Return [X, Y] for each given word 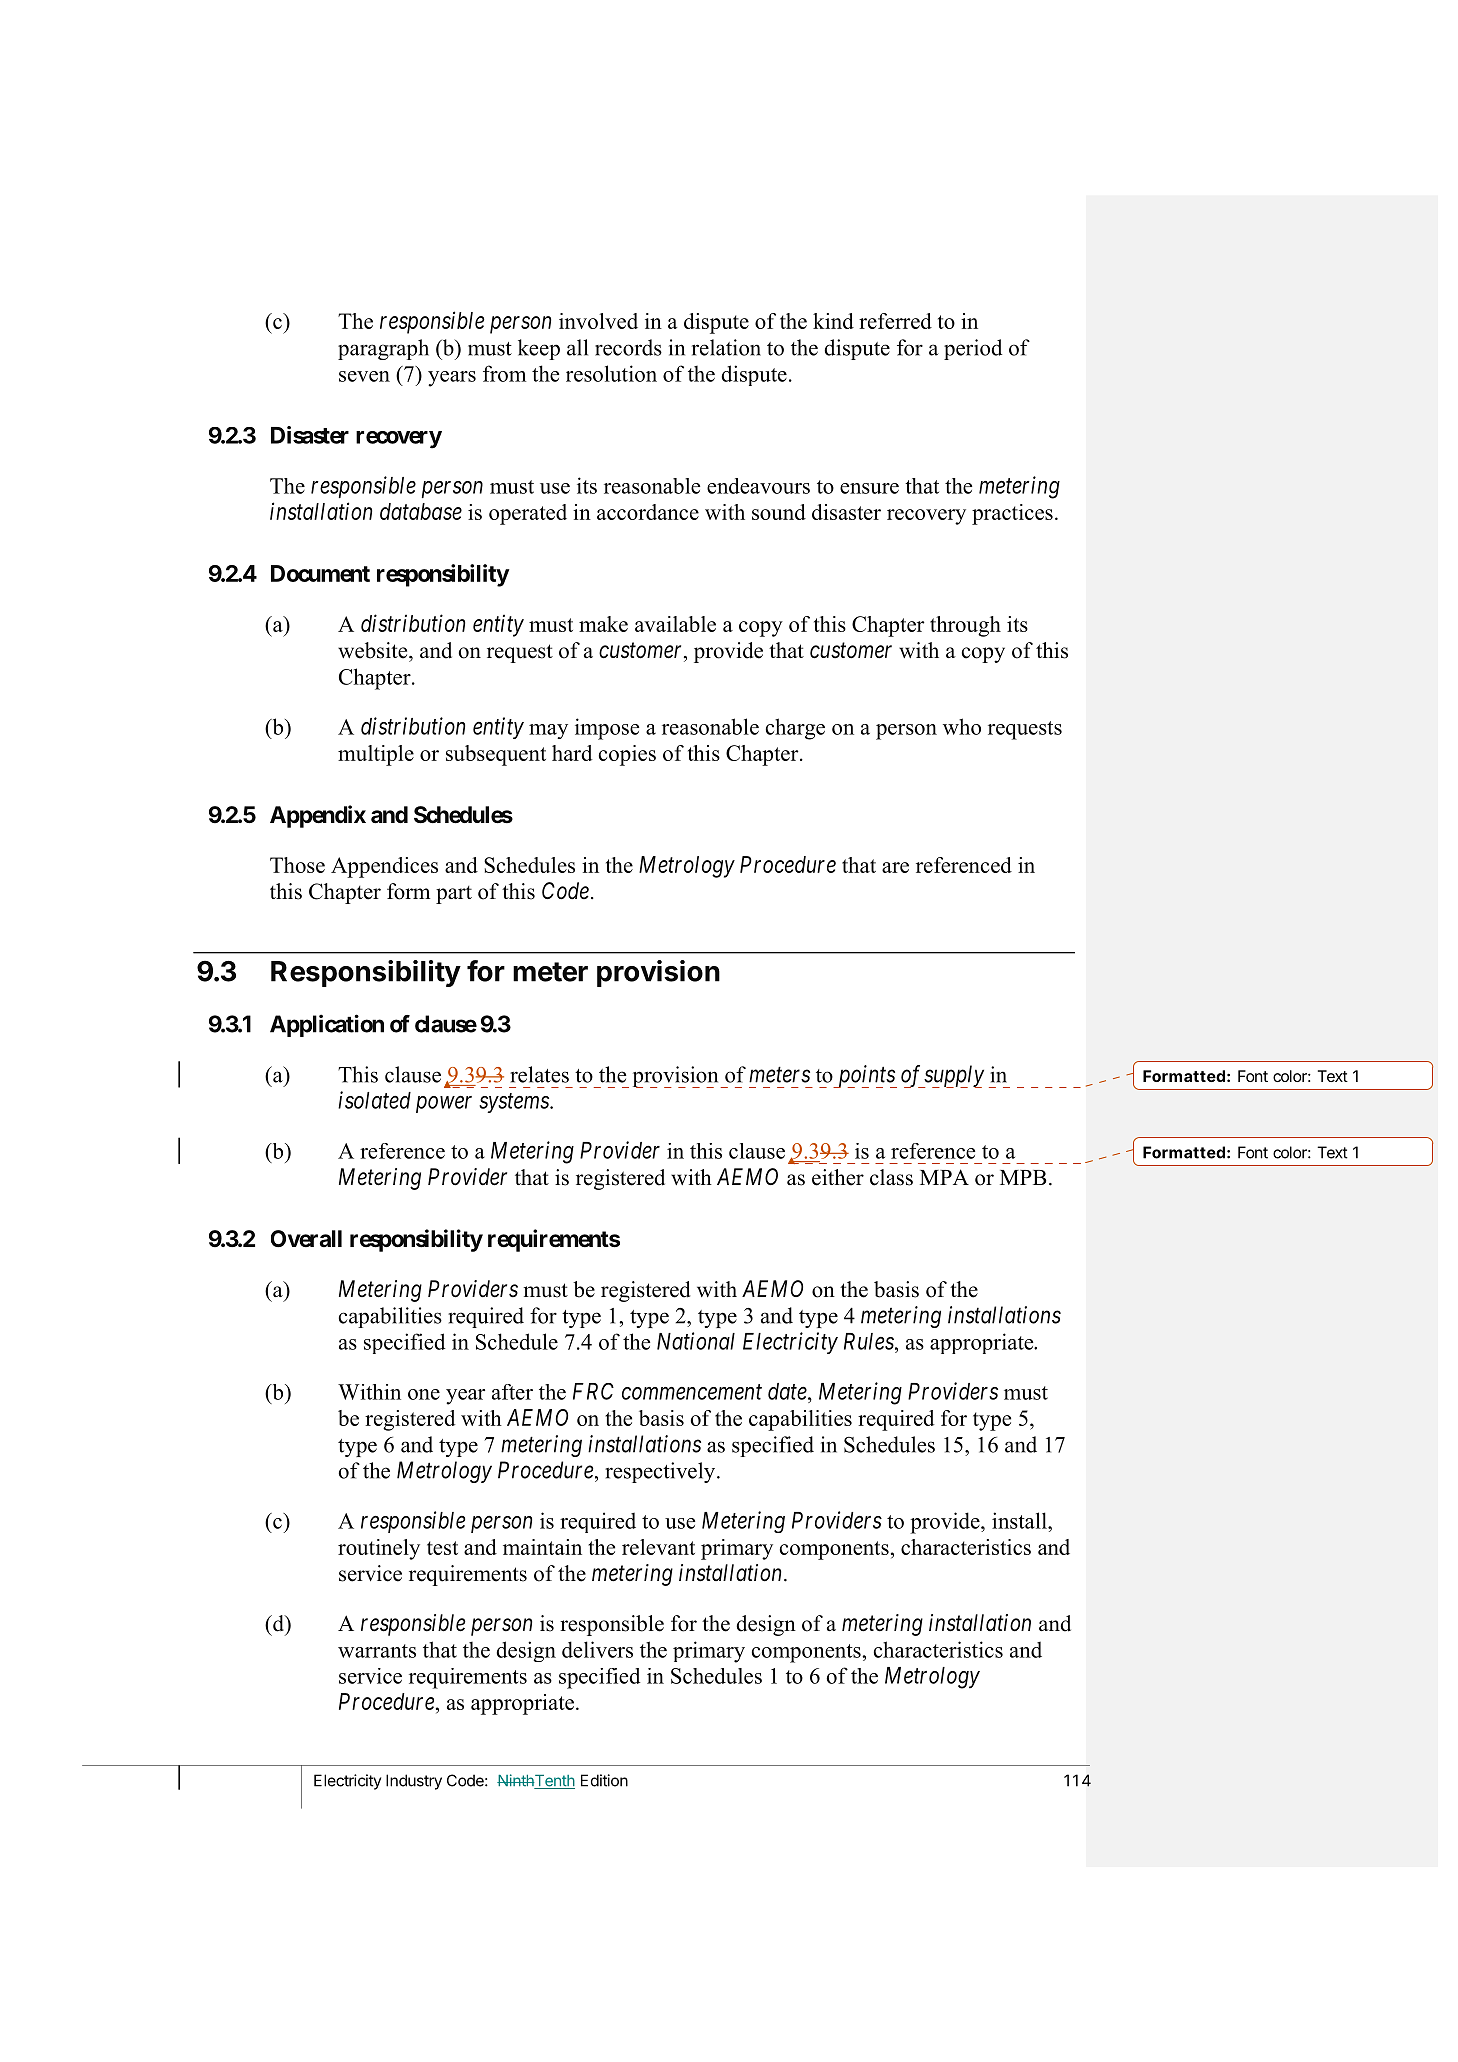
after [512, 1392]
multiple [376, 755]
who [962, 726]
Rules [870, 1341]
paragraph [383, 349]
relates [539, 1074]
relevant [658, 1547]
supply [953, 1076]
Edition [604, 1780]
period [973, 349]
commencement [692, 1392]
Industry [414, 1782]
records [628, 347]
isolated [374, 1100]
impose [607, 729]
